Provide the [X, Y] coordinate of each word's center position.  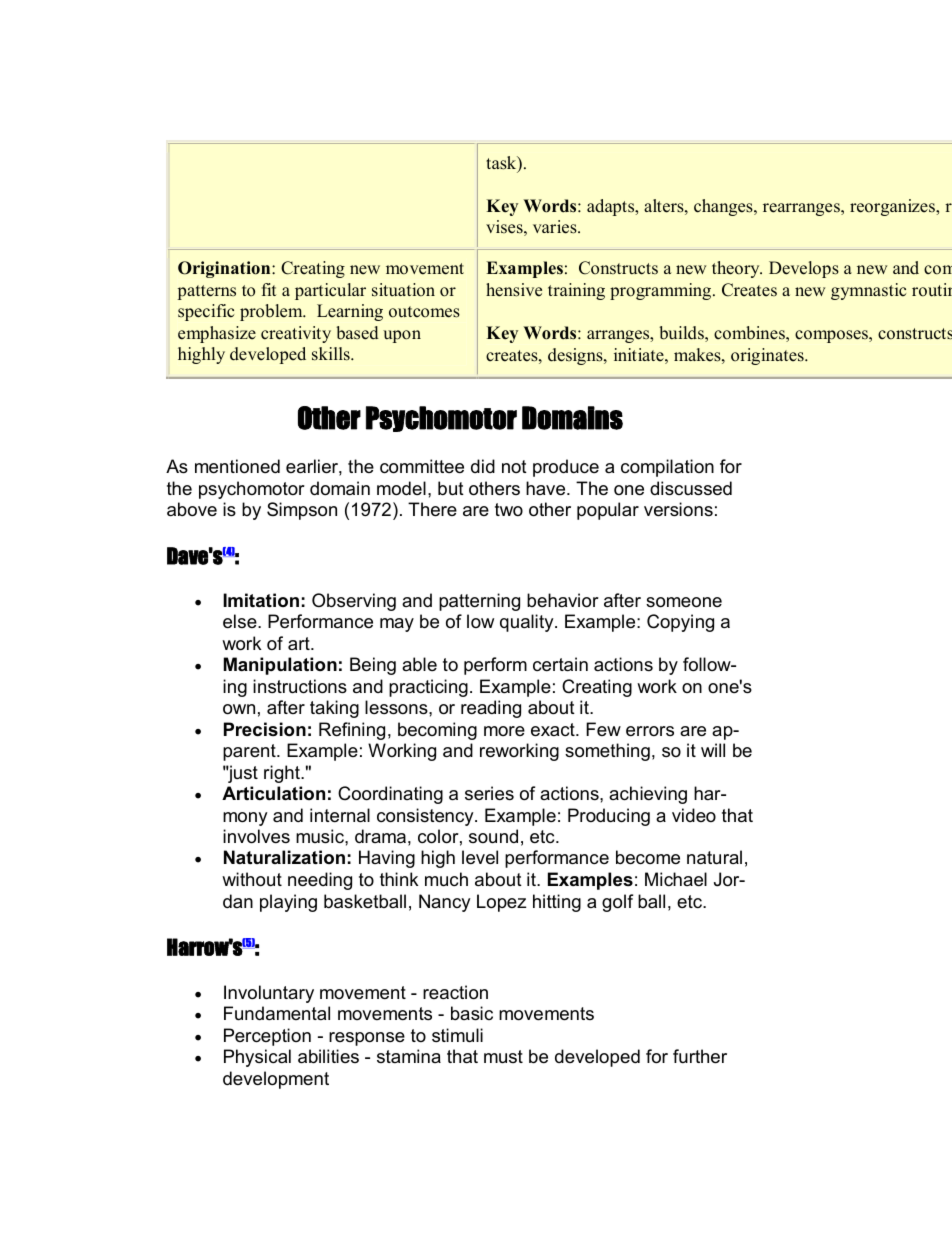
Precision [265, 729]
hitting [557, 903]
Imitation [261, 600]
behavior [563, 600]
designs [576, 356]
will [713, 750]
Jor [728, 879]
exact [554, 730]
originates [768, 356]
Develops [804, 269]
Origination [225, 269]
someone [684, 602]
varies [556, 227]
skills [332, 354]
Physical [257, 1058]
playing [288, 903]
